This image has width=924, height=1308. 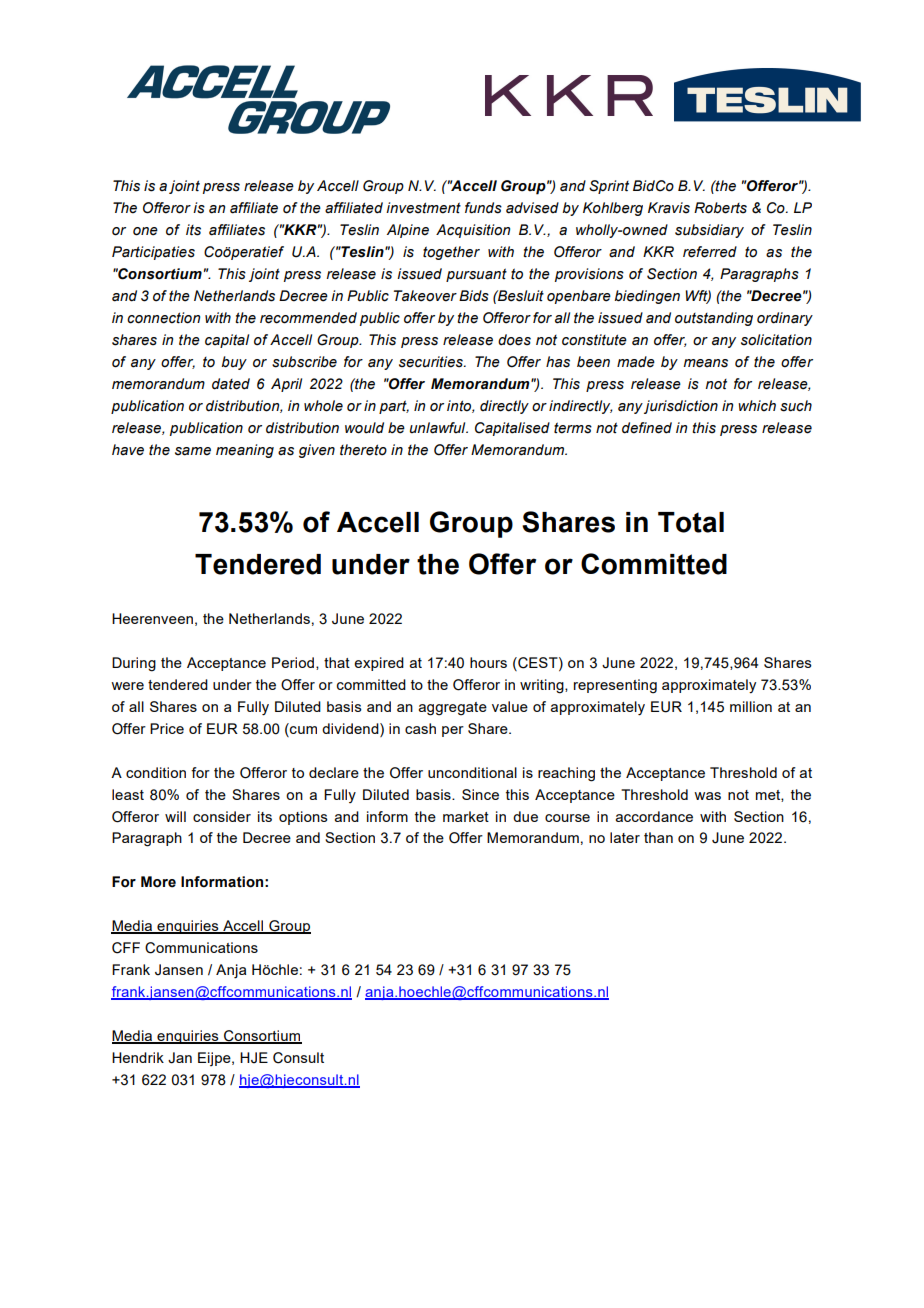 I want to click on one, so click(x=145, y=231).
